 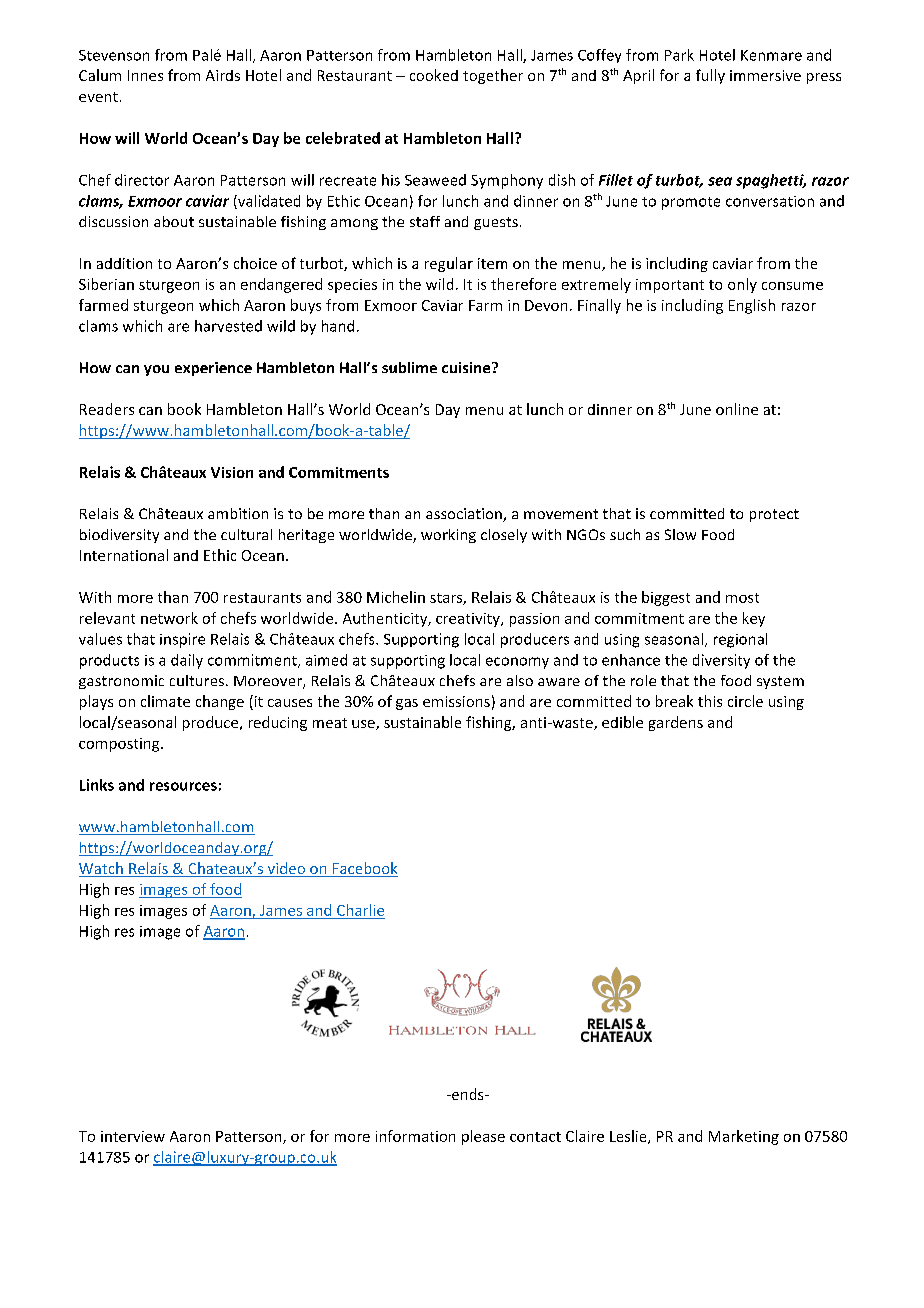 I want to click on online, so click(x=737, y=409).
